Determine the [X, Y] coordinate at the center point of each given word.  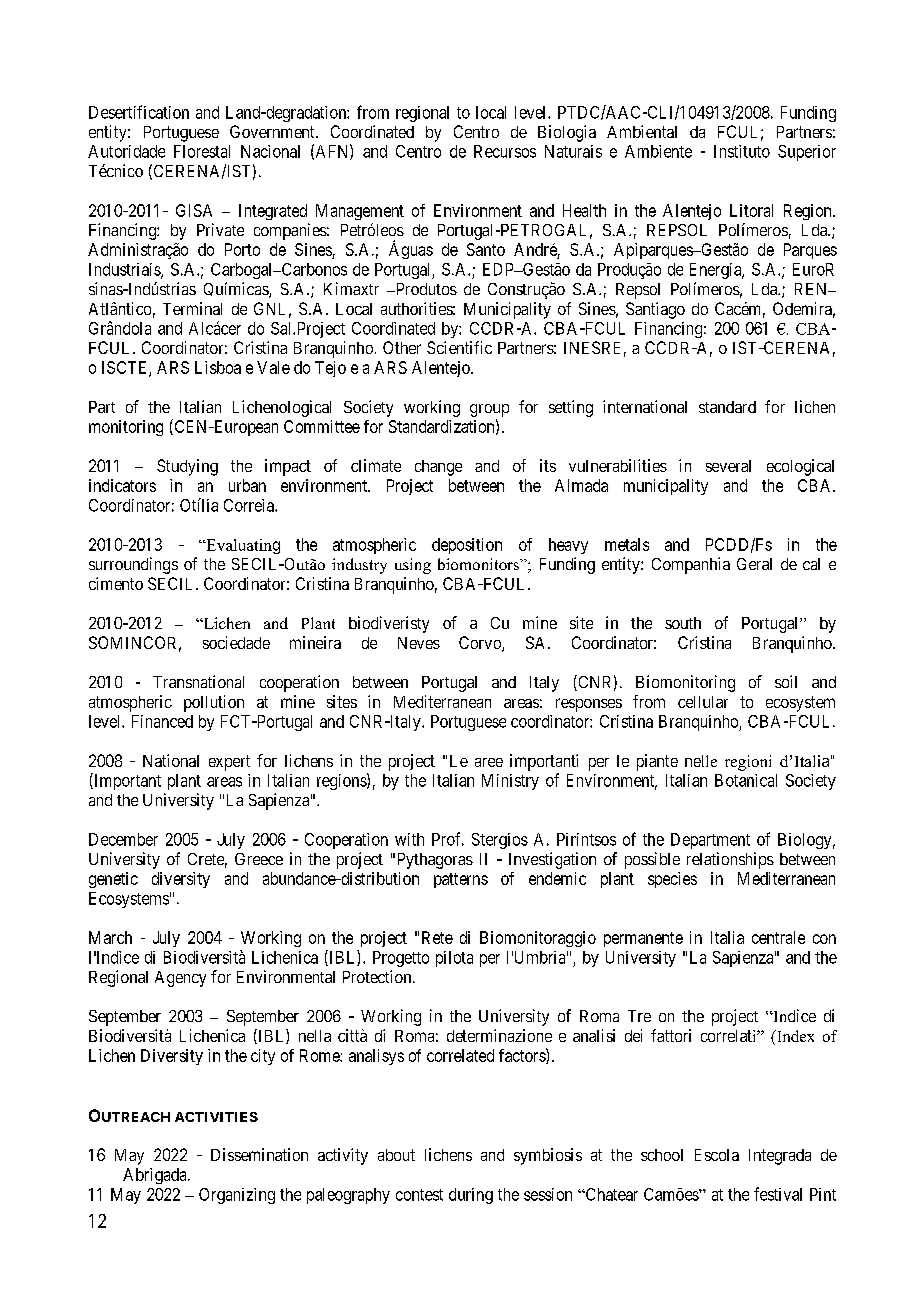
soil [786, 681]
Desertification [139, 112]
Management [360, 212]
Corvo [481, 644]
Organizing [237, 1196]
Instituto [742, 151]
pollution [214, 703]
